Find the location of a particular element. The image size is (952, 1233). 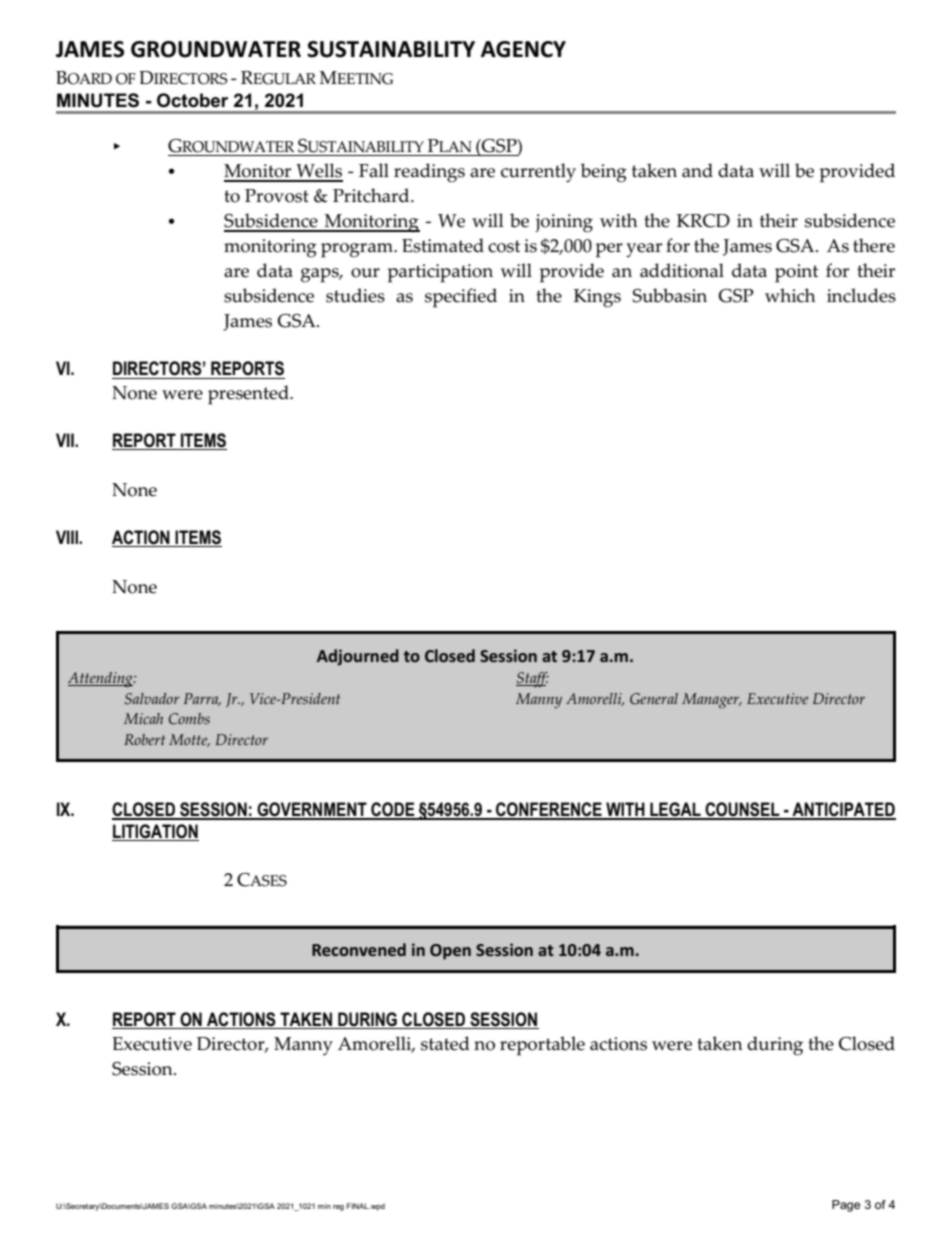

which is located at coordinates (790, 295).
